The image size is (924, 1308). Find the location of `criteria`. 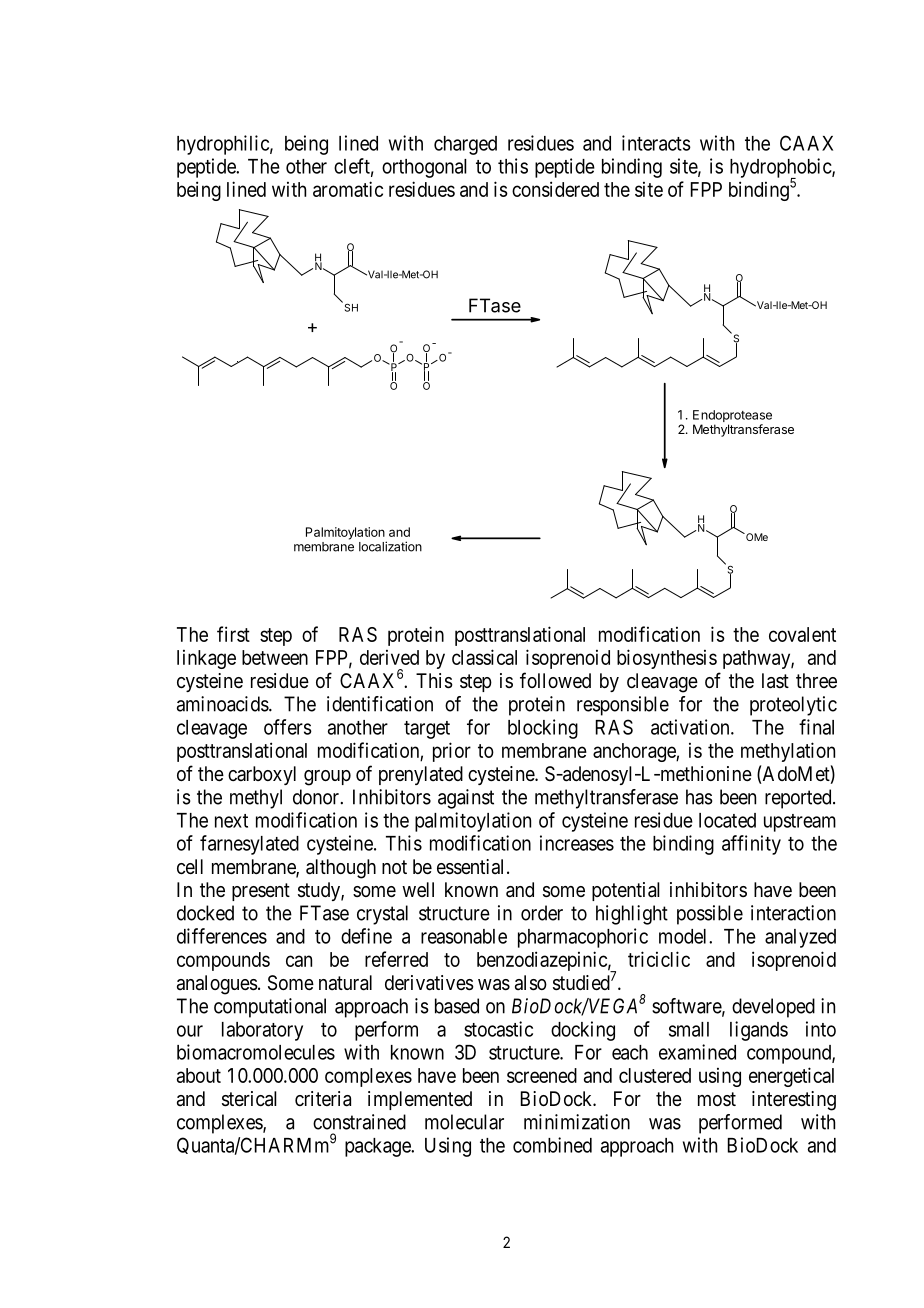

criteria is located at coordinates (323, 1099).
